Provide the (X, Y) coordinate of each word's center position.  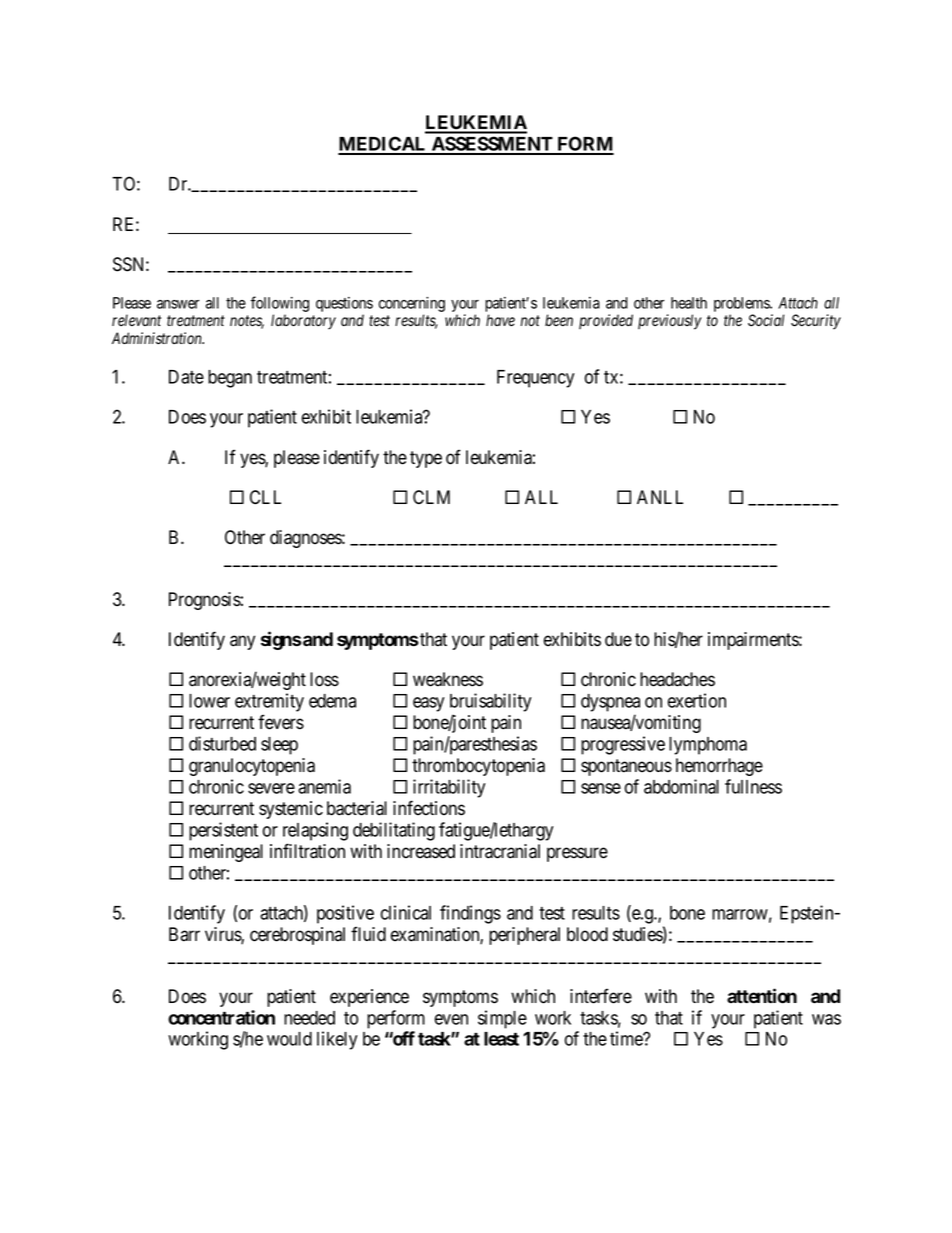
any (242, 642)
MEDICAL (383, 145)
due (618, 639)
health (689, 303)
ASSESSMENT (492, 145)
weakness (448, 679)
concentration (221, 1017)
